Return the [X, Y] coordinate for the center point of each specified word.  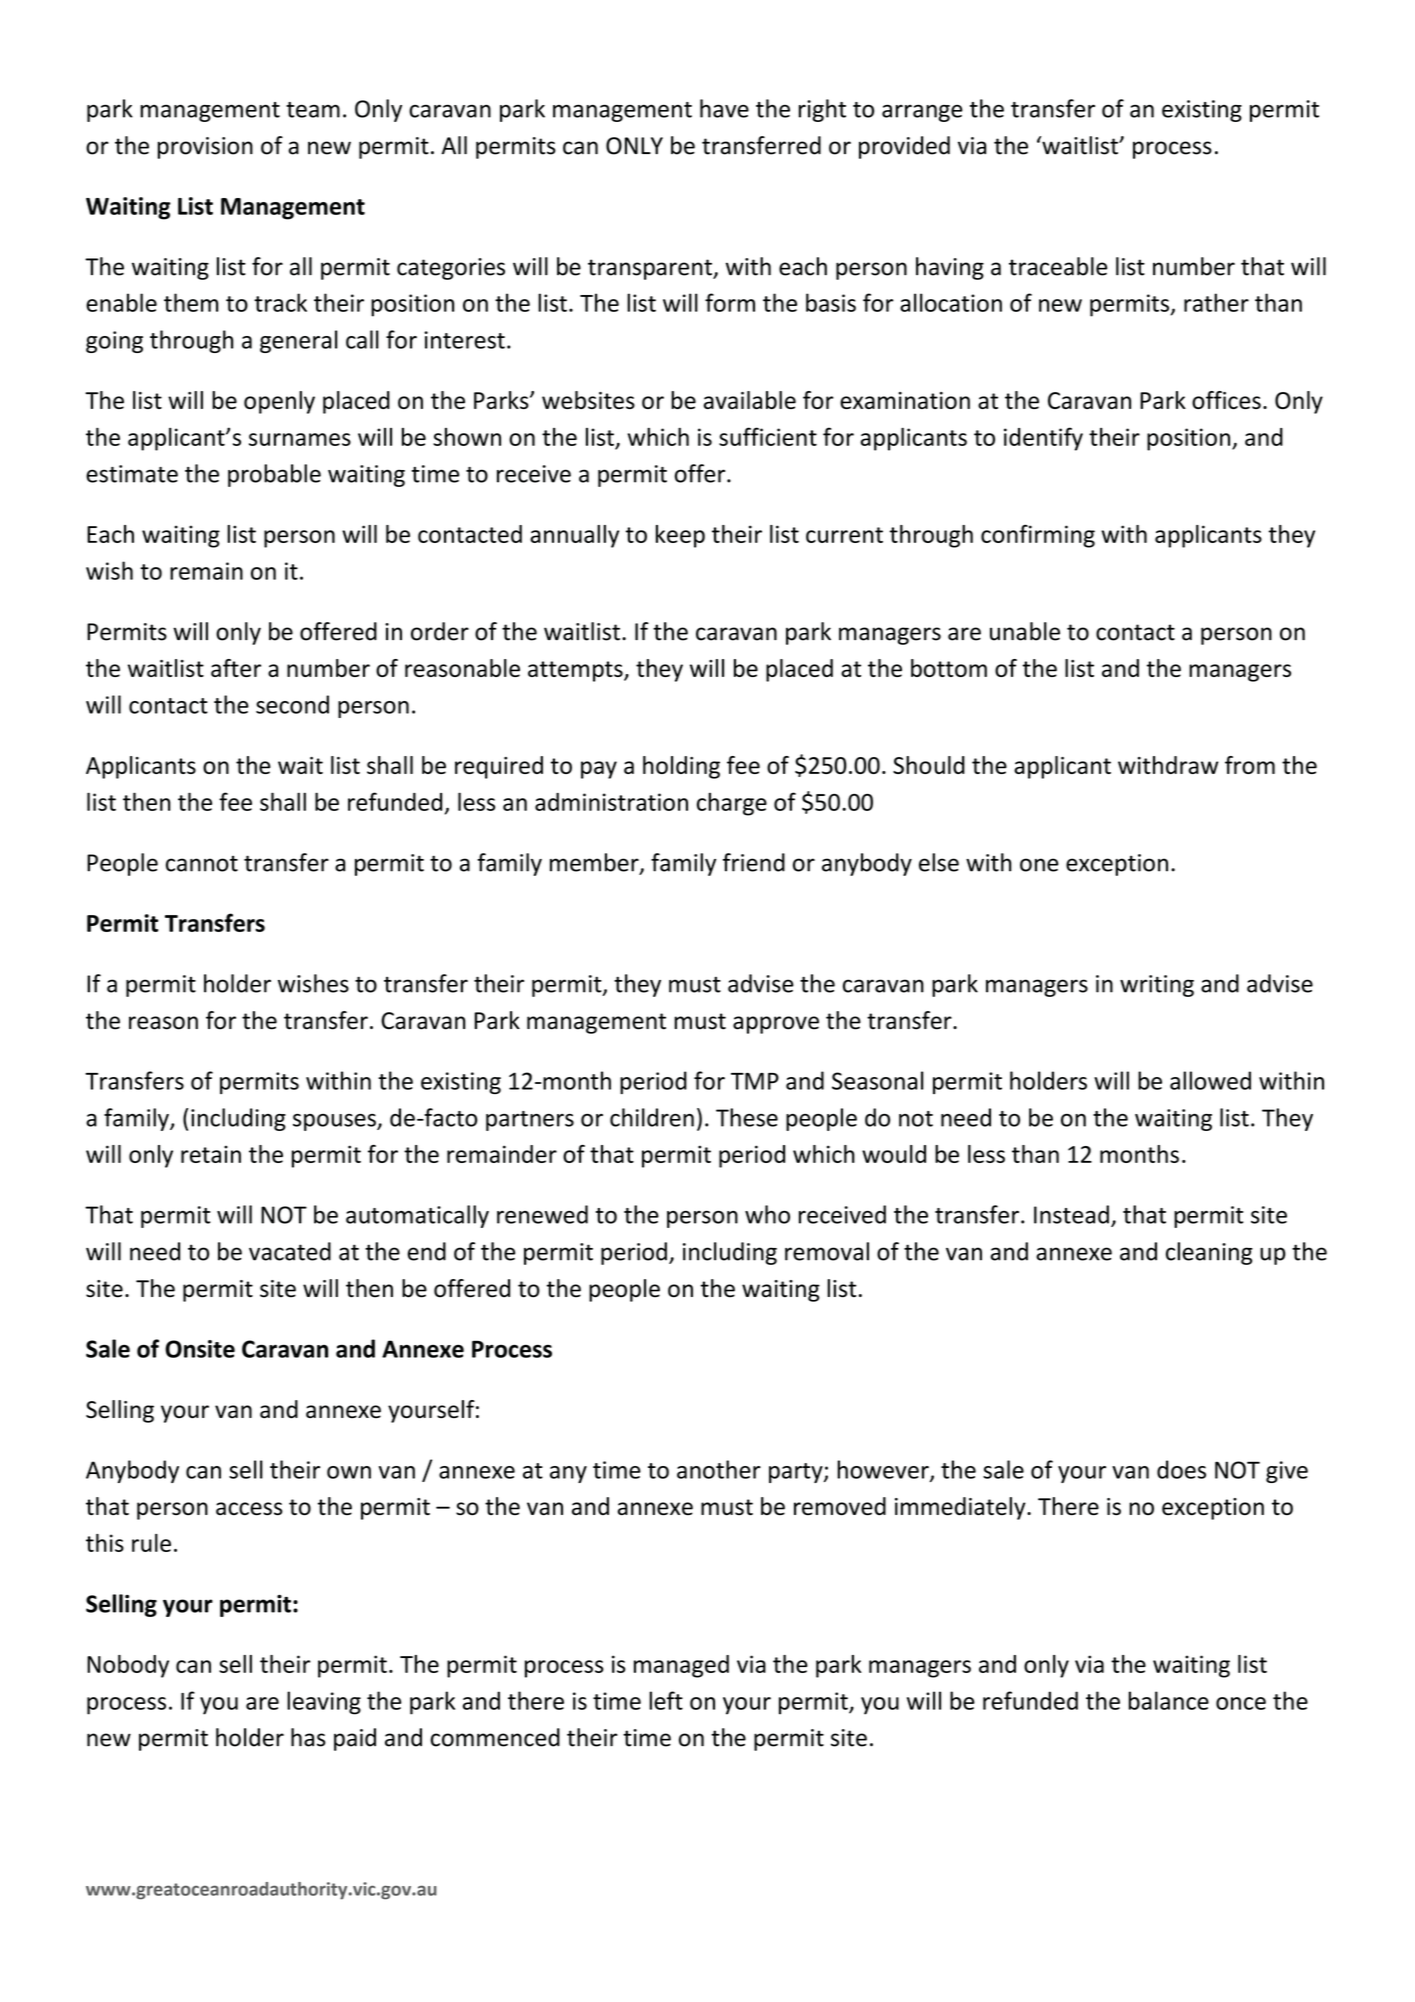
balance [1169, 1700]
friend [754, 862]
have [724, 108]
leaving [324, 1703]
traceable [1058, 266]
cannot [202, 864]
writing [1157, 986]
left [666, 1700]
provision [205, 148]
